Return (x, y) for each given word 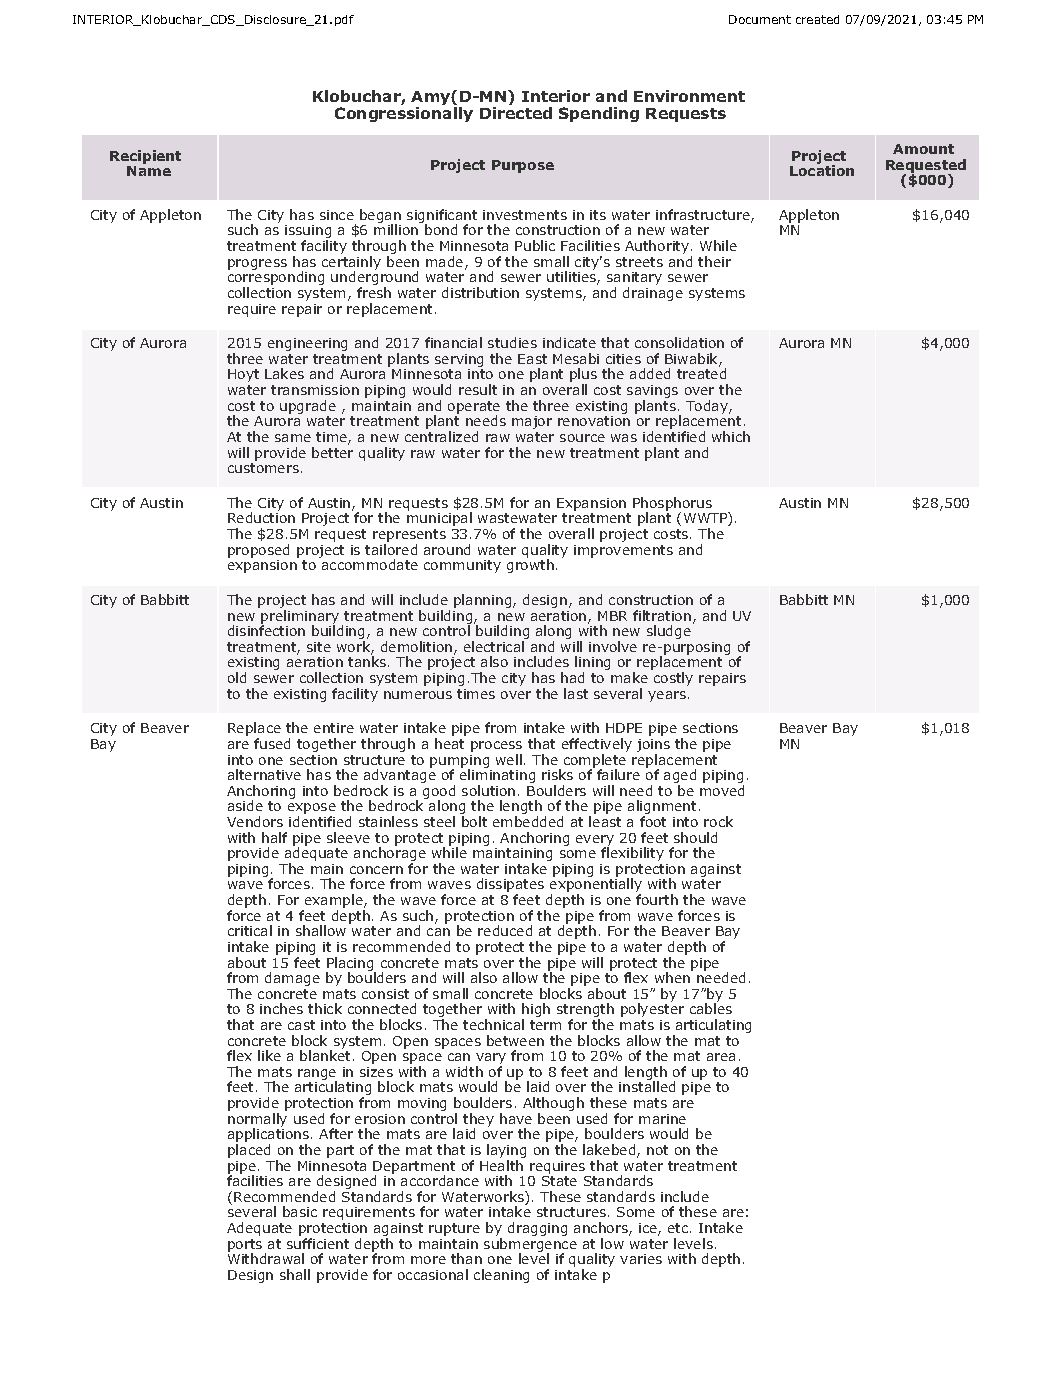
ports (245, 1246)
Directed (516, 113)
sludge (669, 632)
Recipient (145, 158)
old (237, 677)
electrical (494, 646)
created (817, 19)
